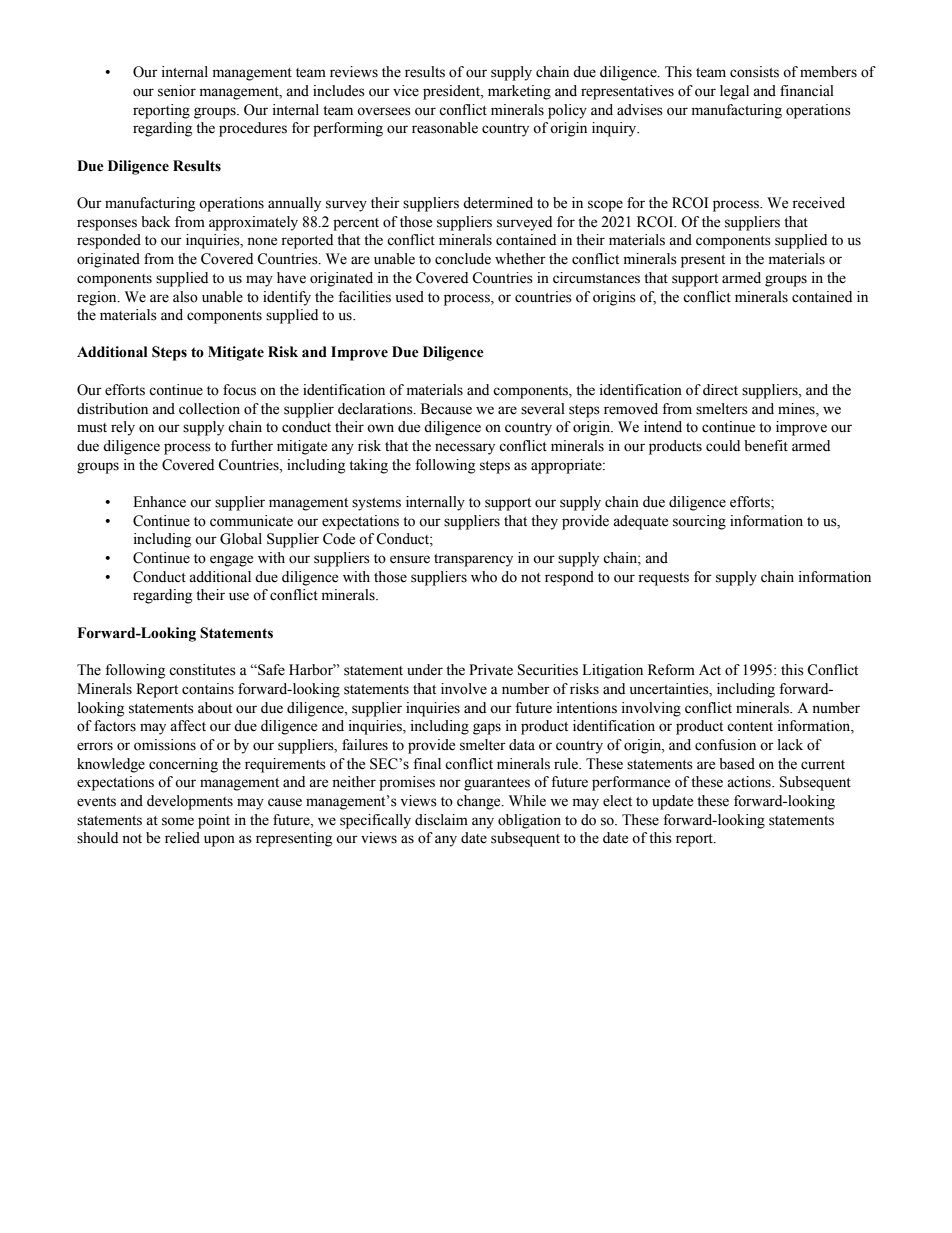 The height and width of the screenshot is (1233, 952). Describe the element at coordinates (178, 821) in the screenshot. I see `some` at that location.
